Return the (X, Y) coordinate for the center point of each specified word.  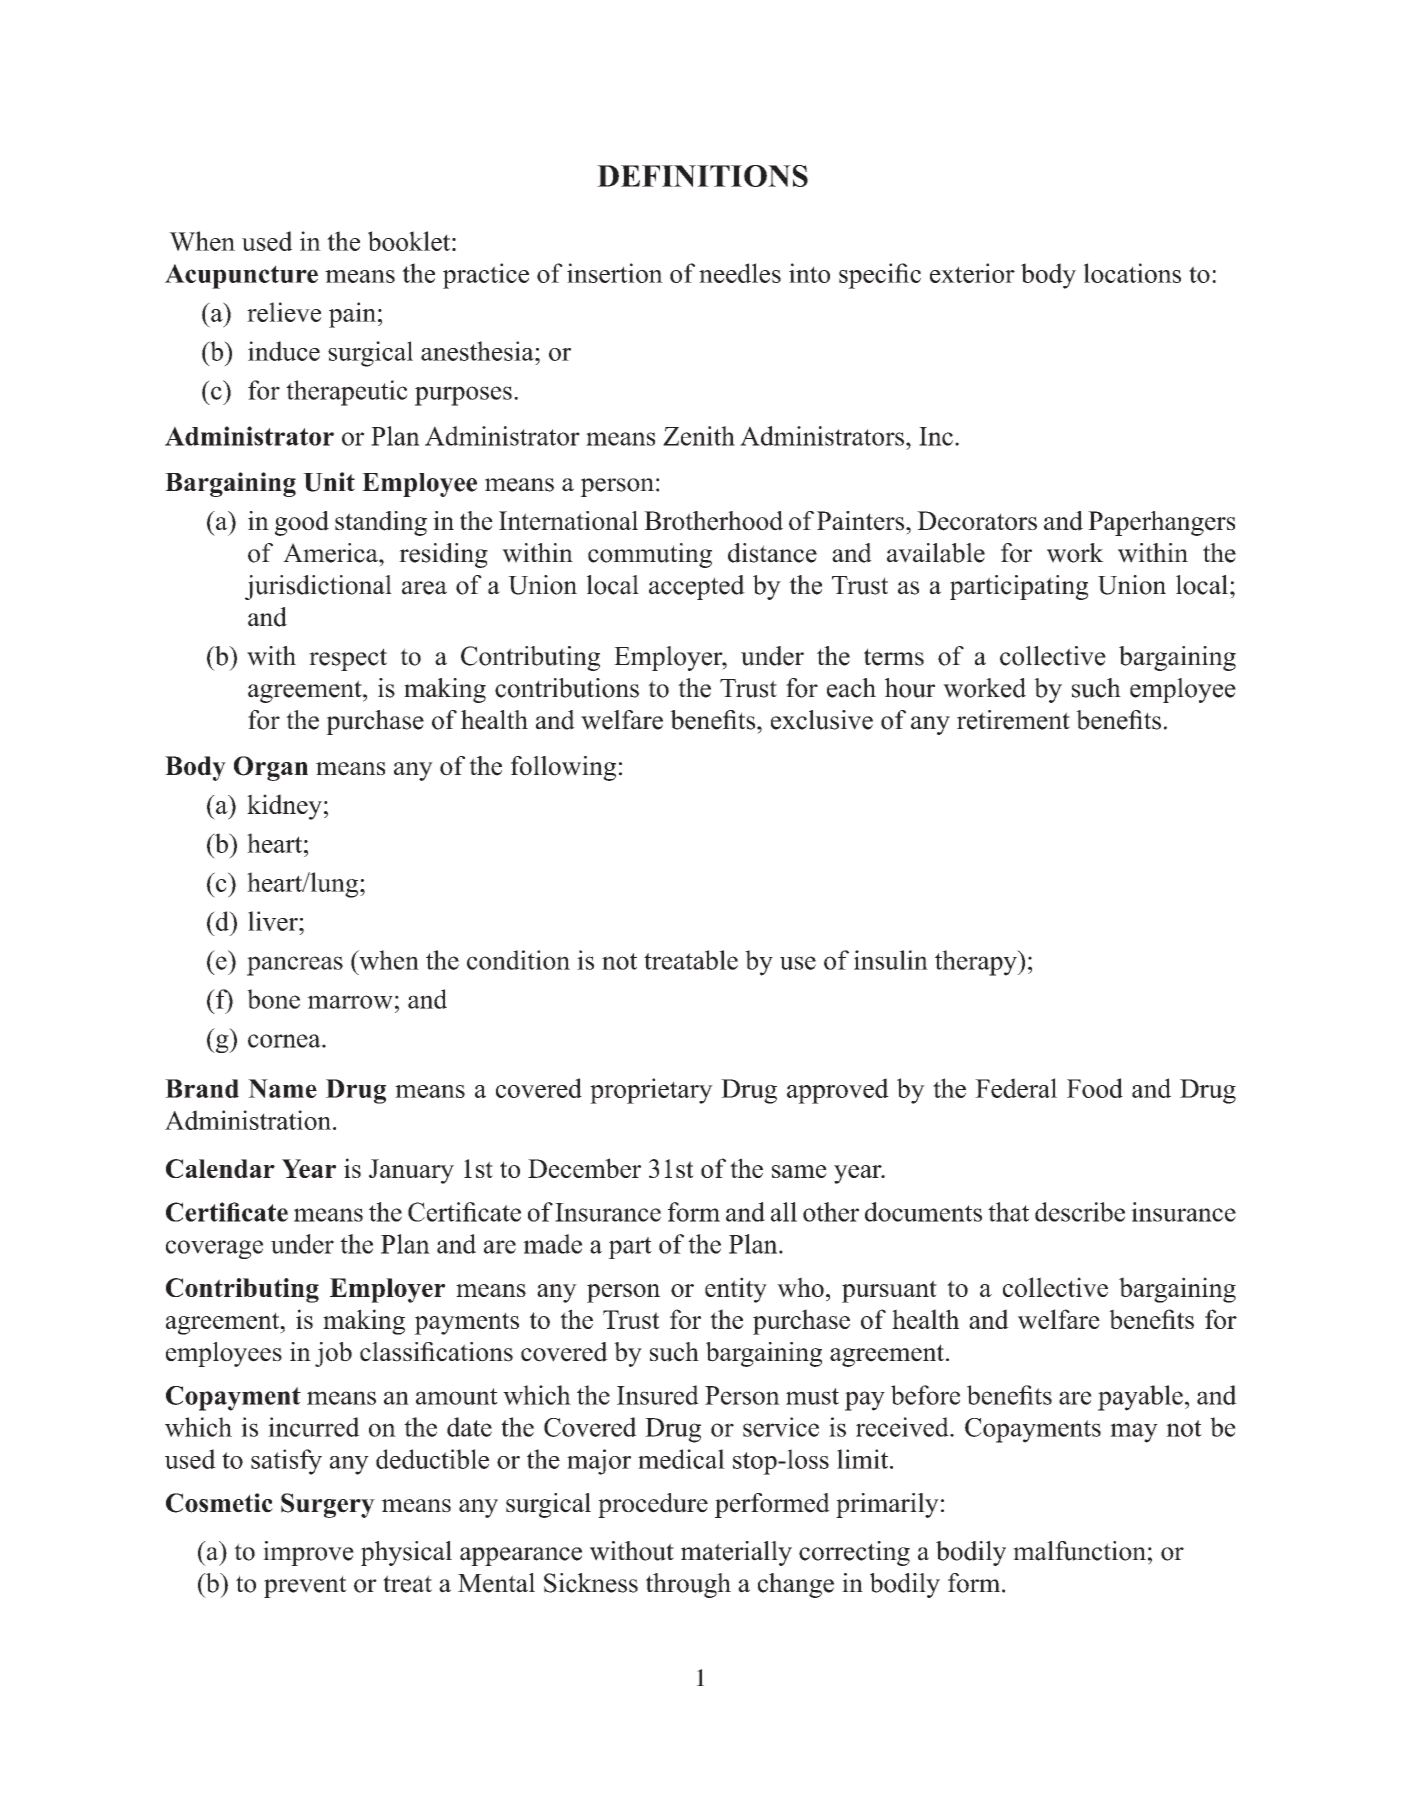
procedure (653, 1505)
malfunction (1079, 1551)
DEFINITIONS (702, 176)
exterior (972, 273)
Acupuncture (241, 276)
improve (308, 1553)
